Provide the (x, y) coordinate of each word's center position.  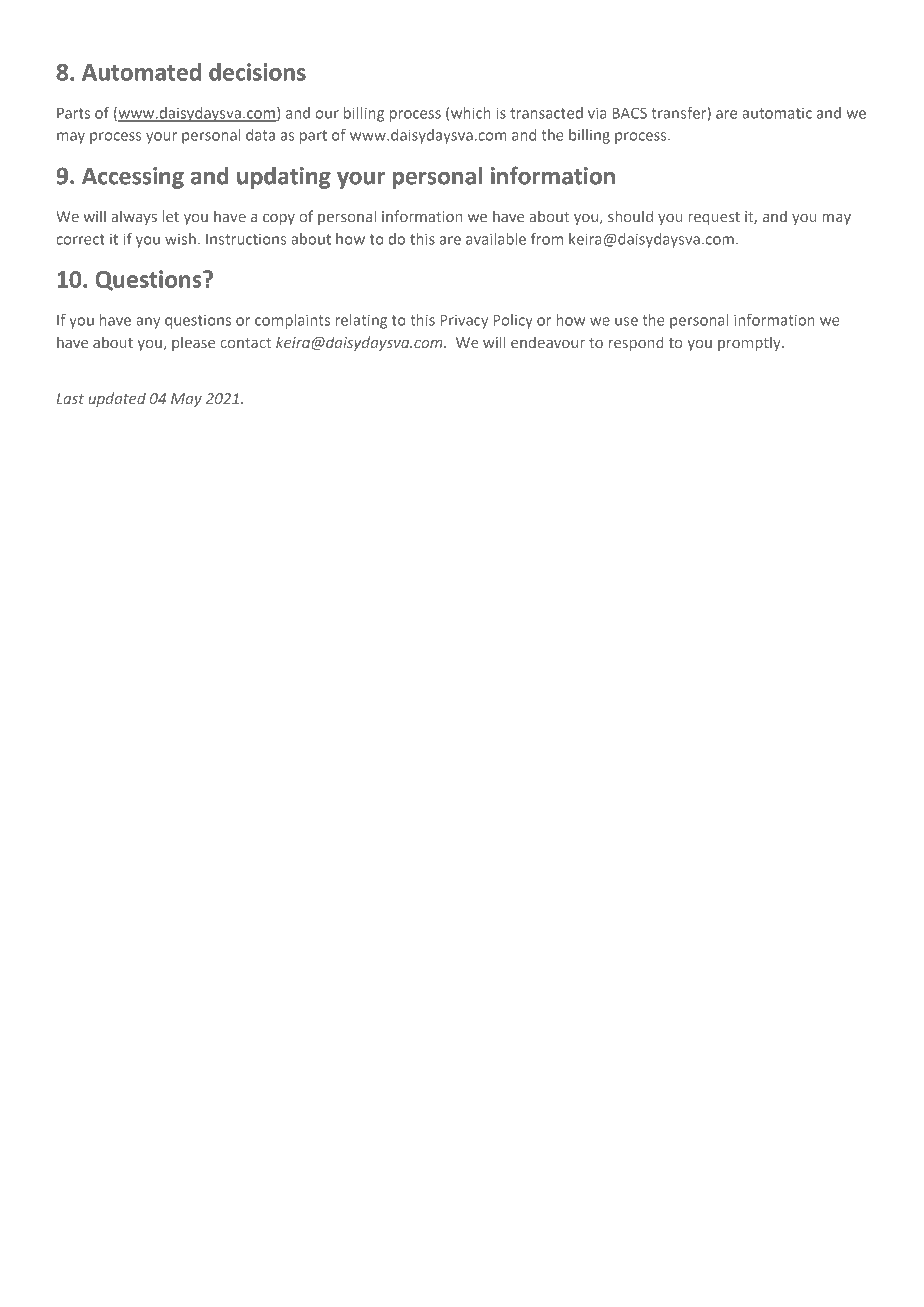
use (626, 321)
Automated (141, 72)
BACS (629, 113)
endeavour (548, 342)
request (714, 218)
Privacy (464, 321)
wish (180, 239)
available (496, 239)
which (471, 113)
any (148, 323)
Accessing (133, 178)
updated (117, 399)
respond (636, 343)
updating (284, 177)
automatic (777, 113)
